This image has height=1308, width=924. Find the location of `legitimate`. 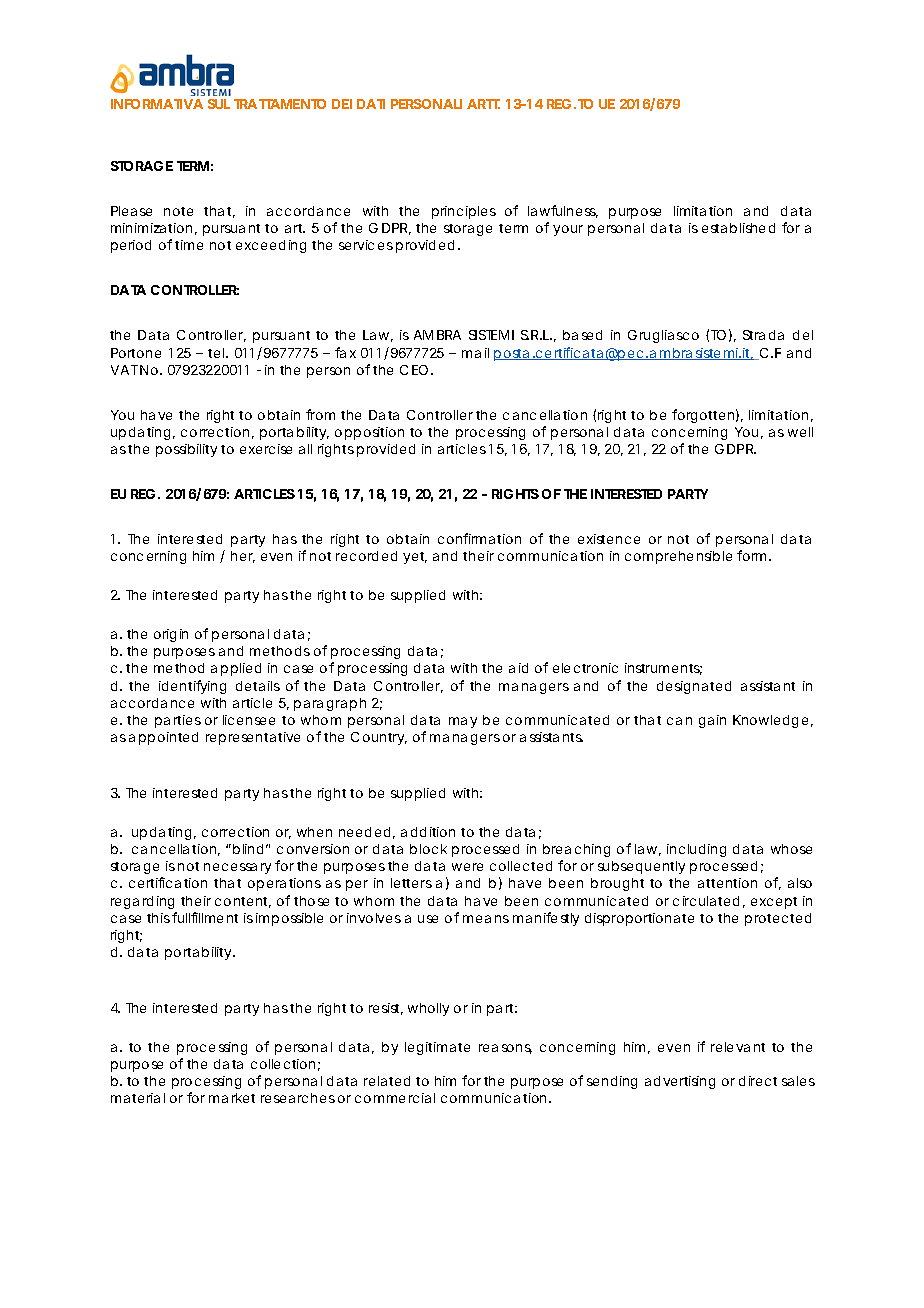

legitimate is located at coordinates (437, 1048).
